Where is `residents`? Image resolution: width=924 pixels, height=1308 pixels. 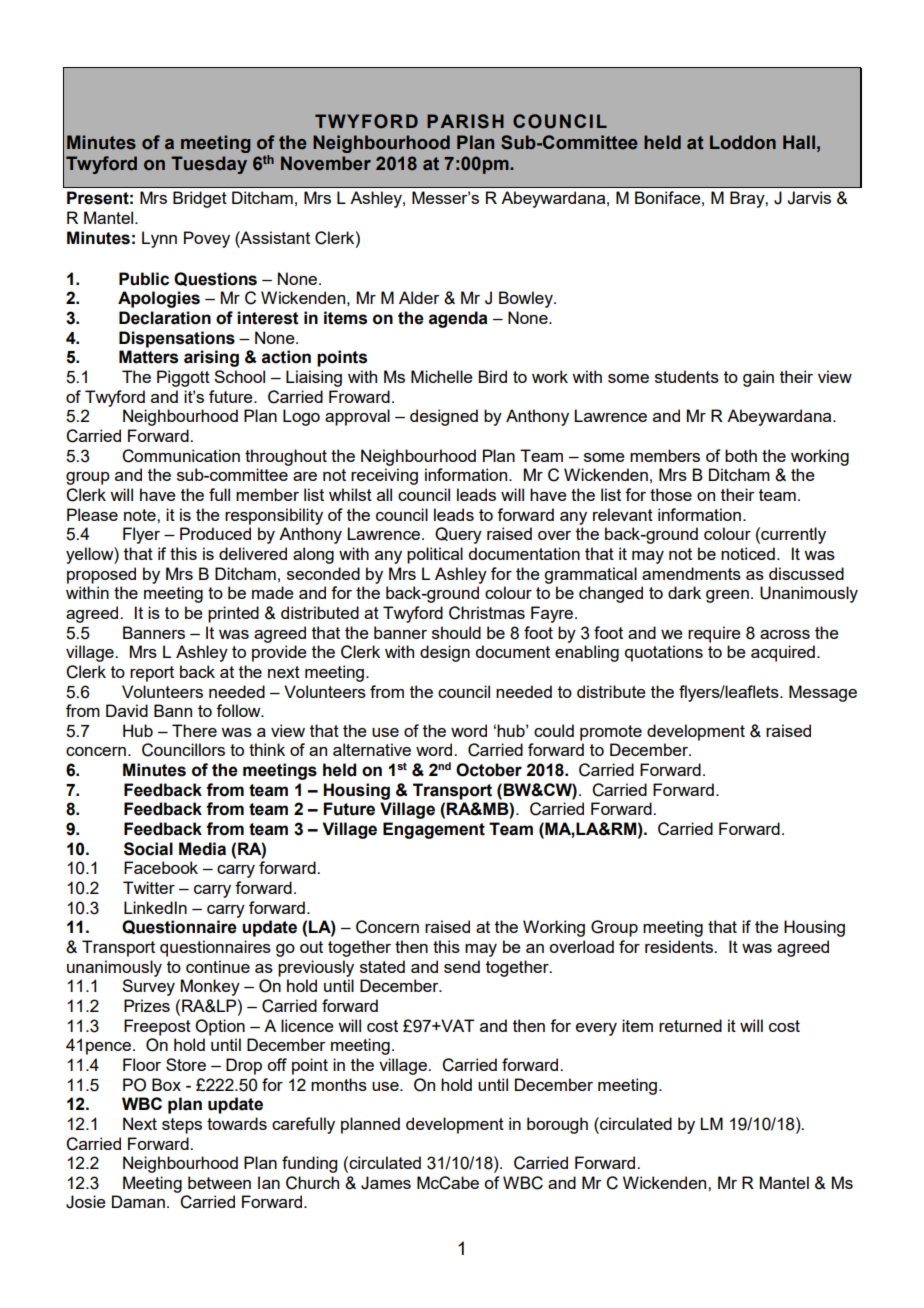 residents is located at coordinates (680, 946).
